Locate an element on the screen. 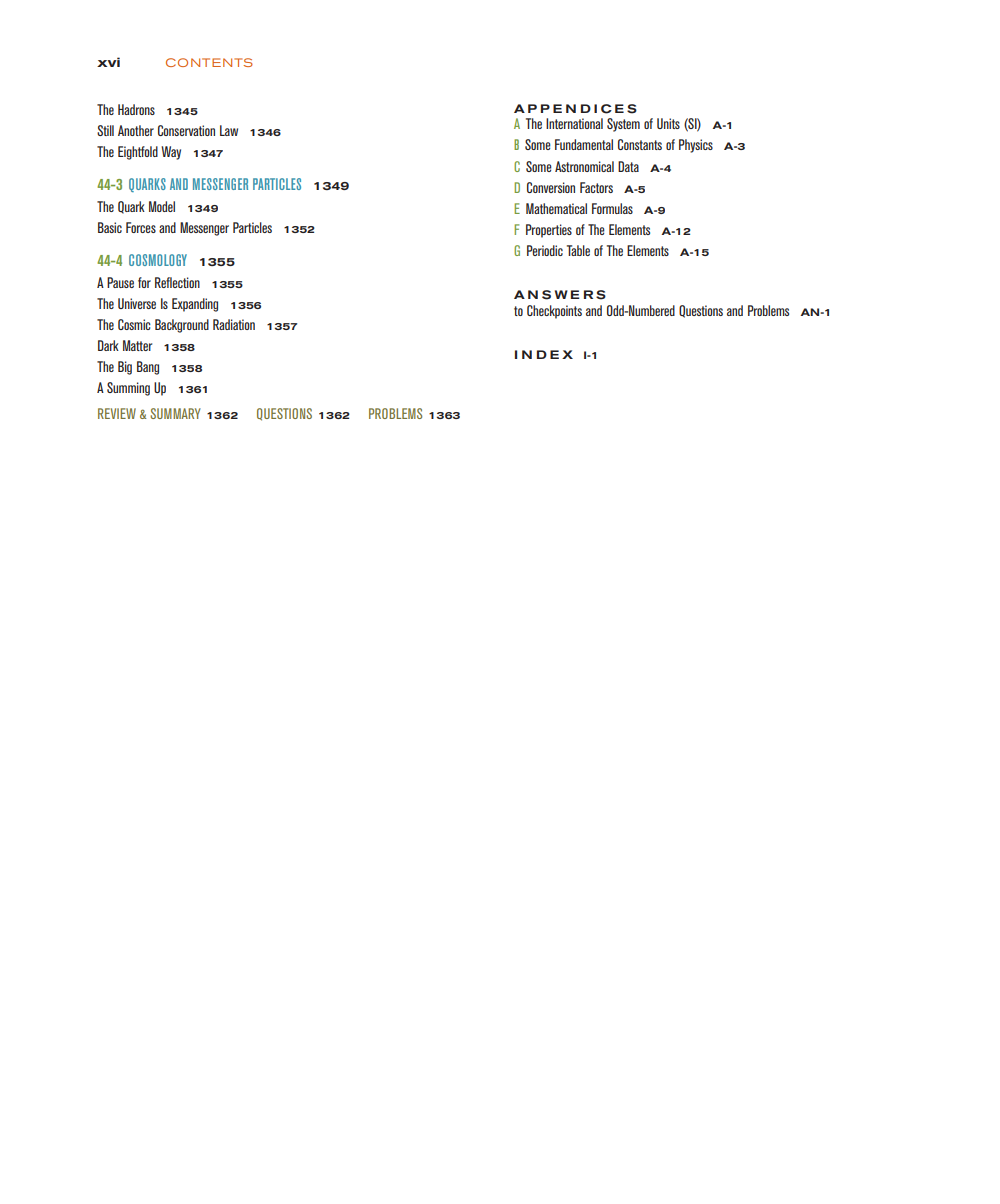 The height and width of the screenshot is (1204, 1000). Table is located at coordinates (578, 250).
